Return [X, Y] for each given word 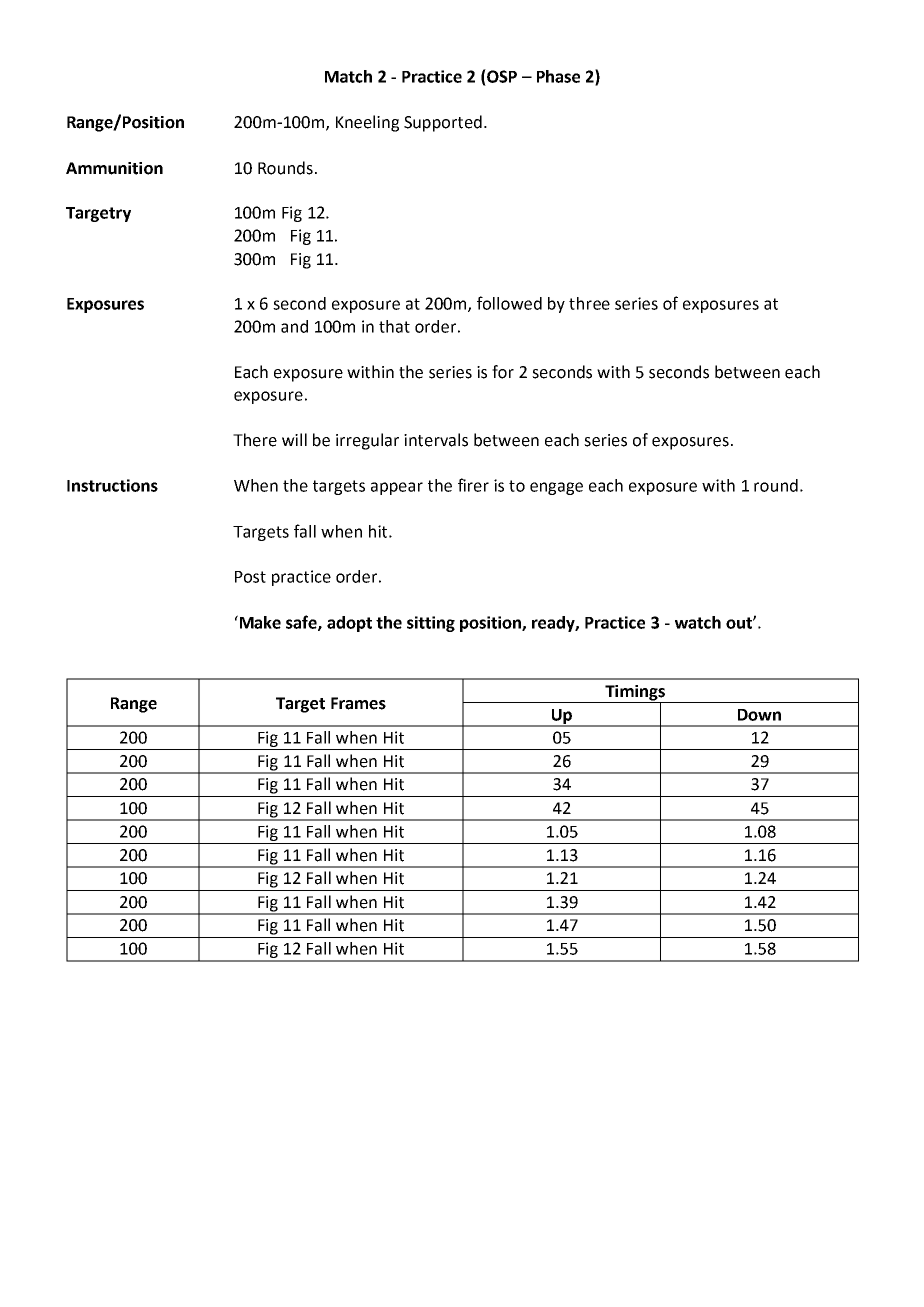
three [589, 303]
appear [397, 488]
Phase [558, 76]
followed [509, 303]
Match [348, 76]
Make [259, 622]
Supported [443, 123]
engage [556, 488]
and [294, 326]
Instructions [112, 485]
